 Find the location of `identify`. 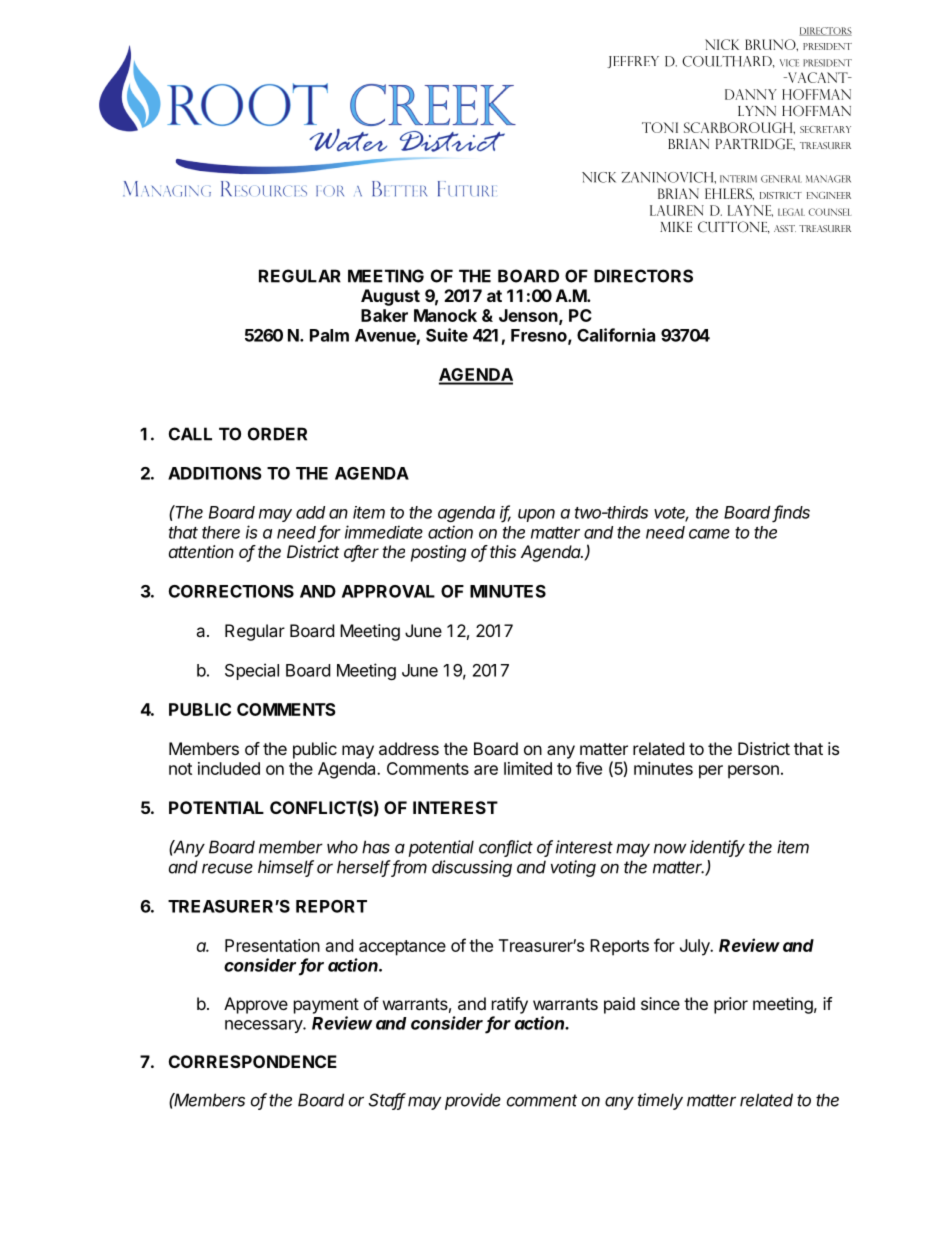

identify is located at coordinates (717, 848).
